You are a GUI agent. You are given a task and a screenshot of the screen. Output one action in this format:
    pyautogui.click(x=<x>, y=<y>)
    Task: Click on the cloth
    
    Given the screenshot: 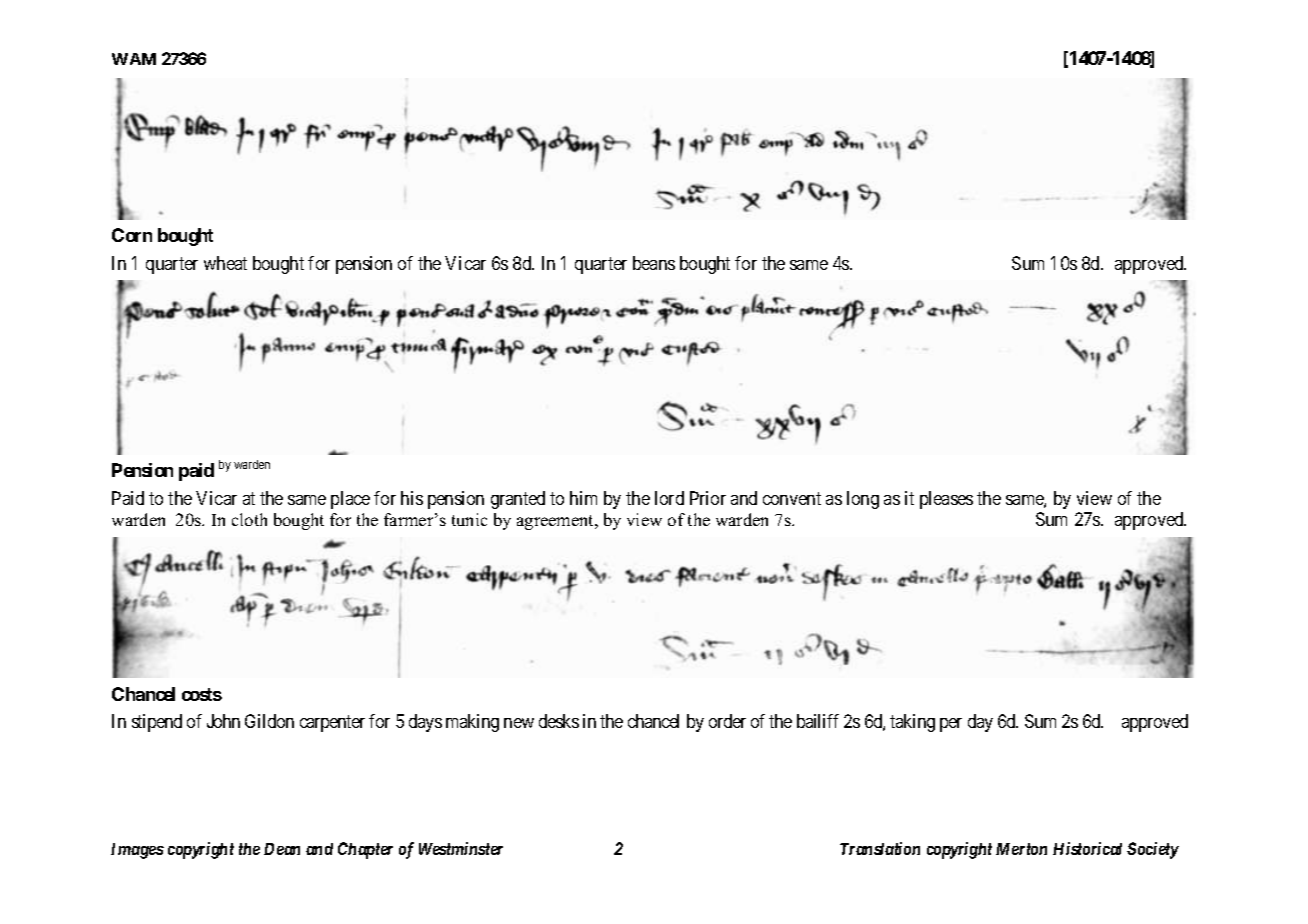 What is the action you would take?
    pyautogui.click(x=249, y=519)
